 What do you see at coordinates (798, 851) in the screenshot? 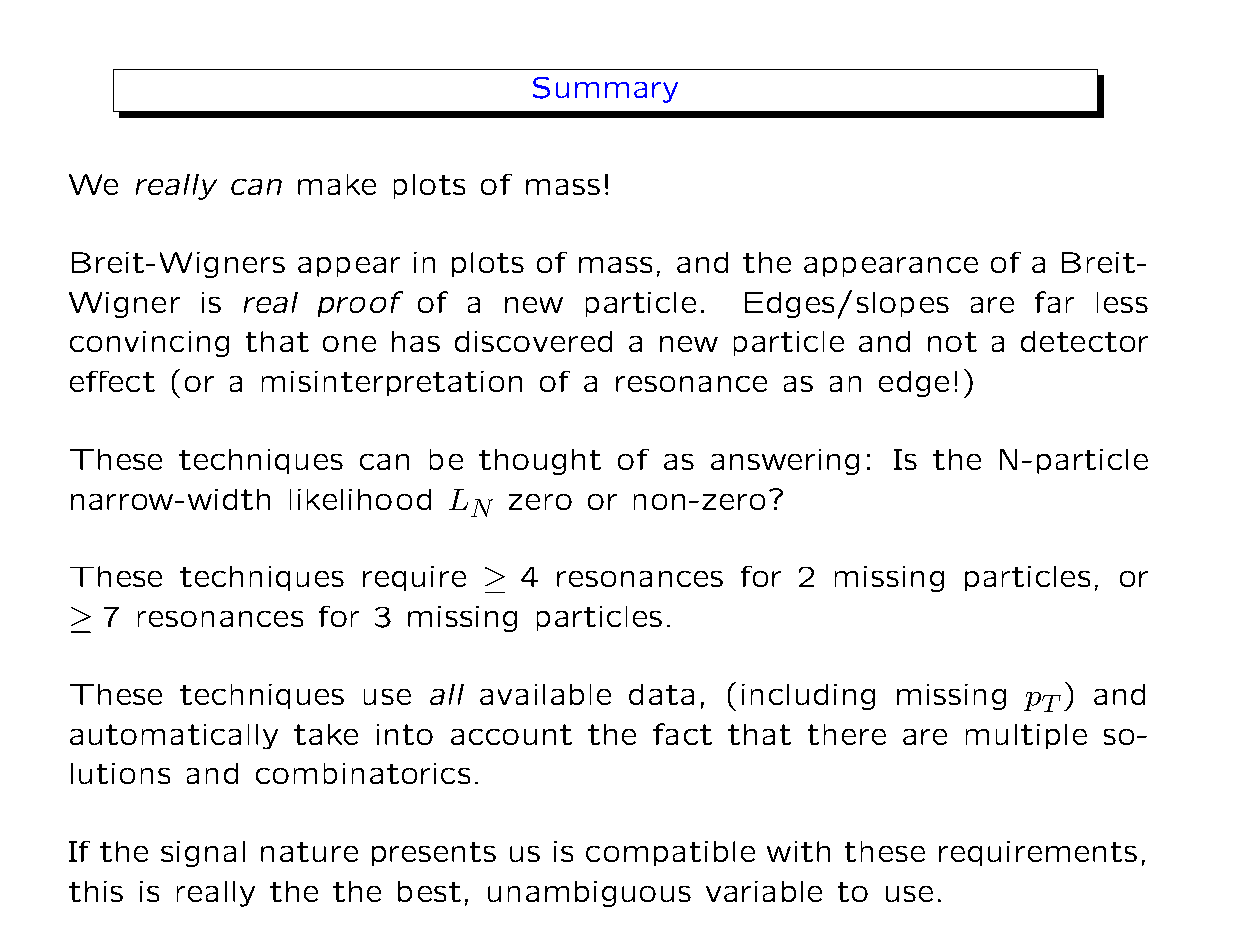
I see `with` at bounding box center [798, 851].
